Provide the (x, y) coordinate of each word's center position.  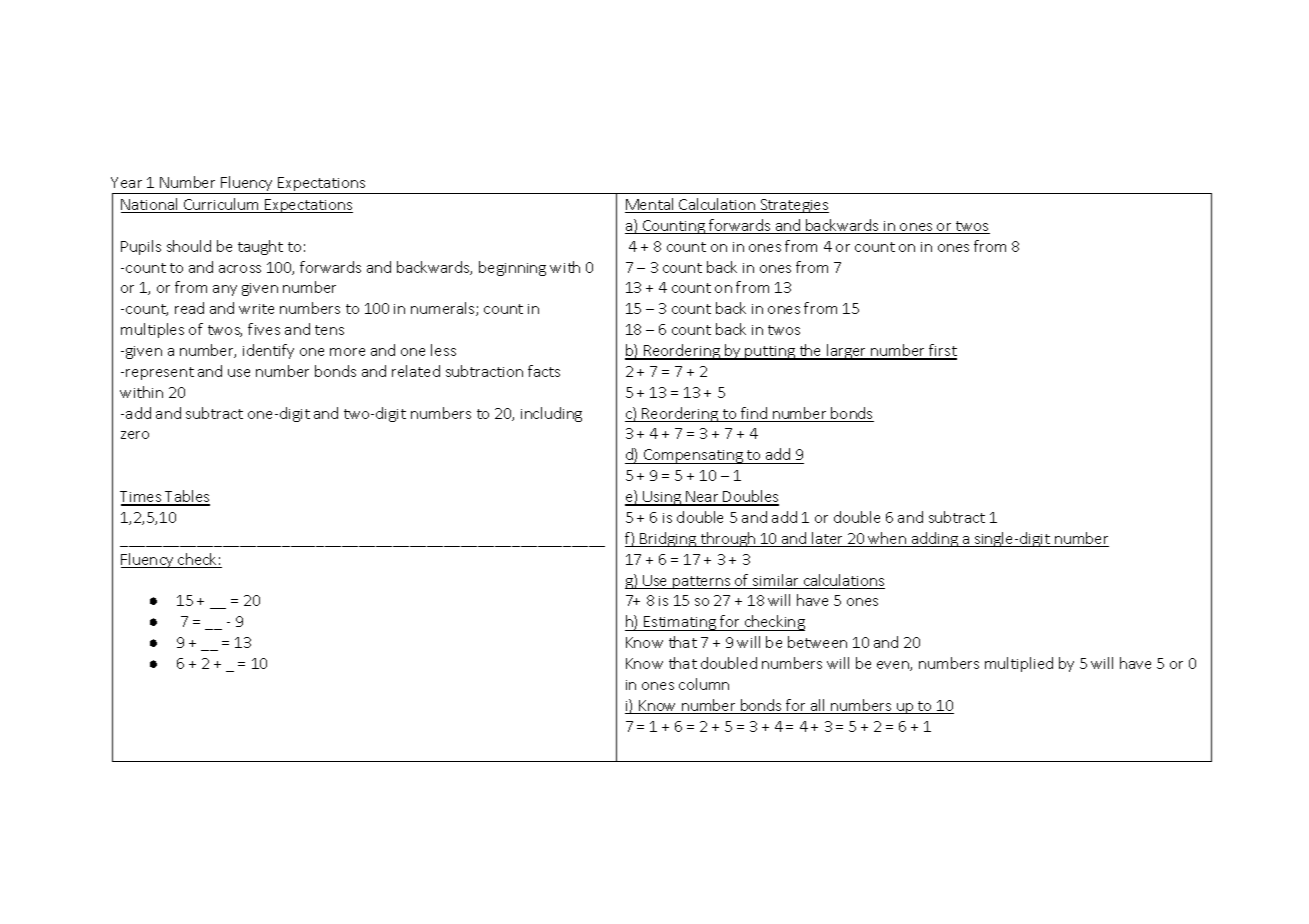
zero (135, 435)
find (754, 414)
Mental (650, 205)
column (704, 684)
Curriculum (222, 205)
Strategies (793, 206)
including (551, 414)
